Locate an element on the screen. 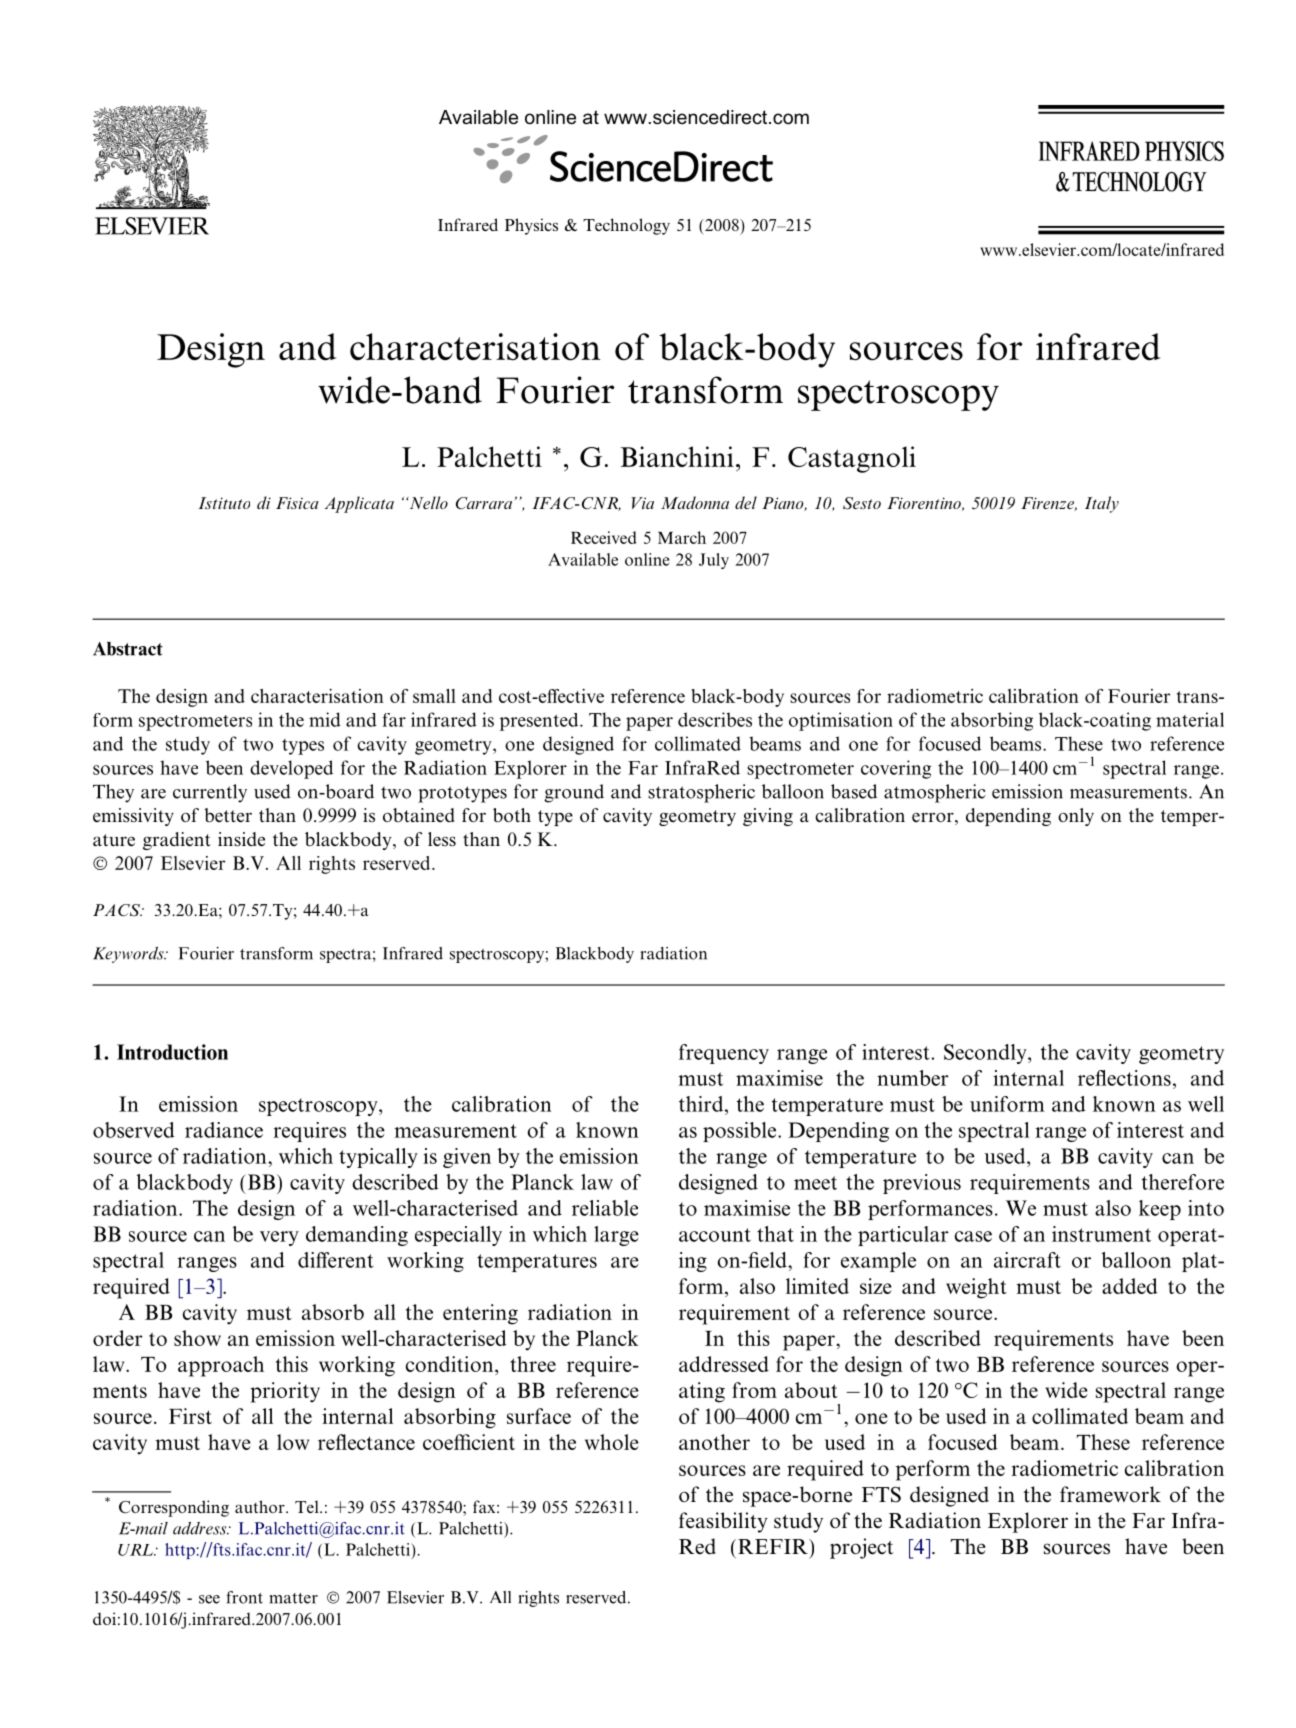  Italy is located at coordinates (1102, 504).
